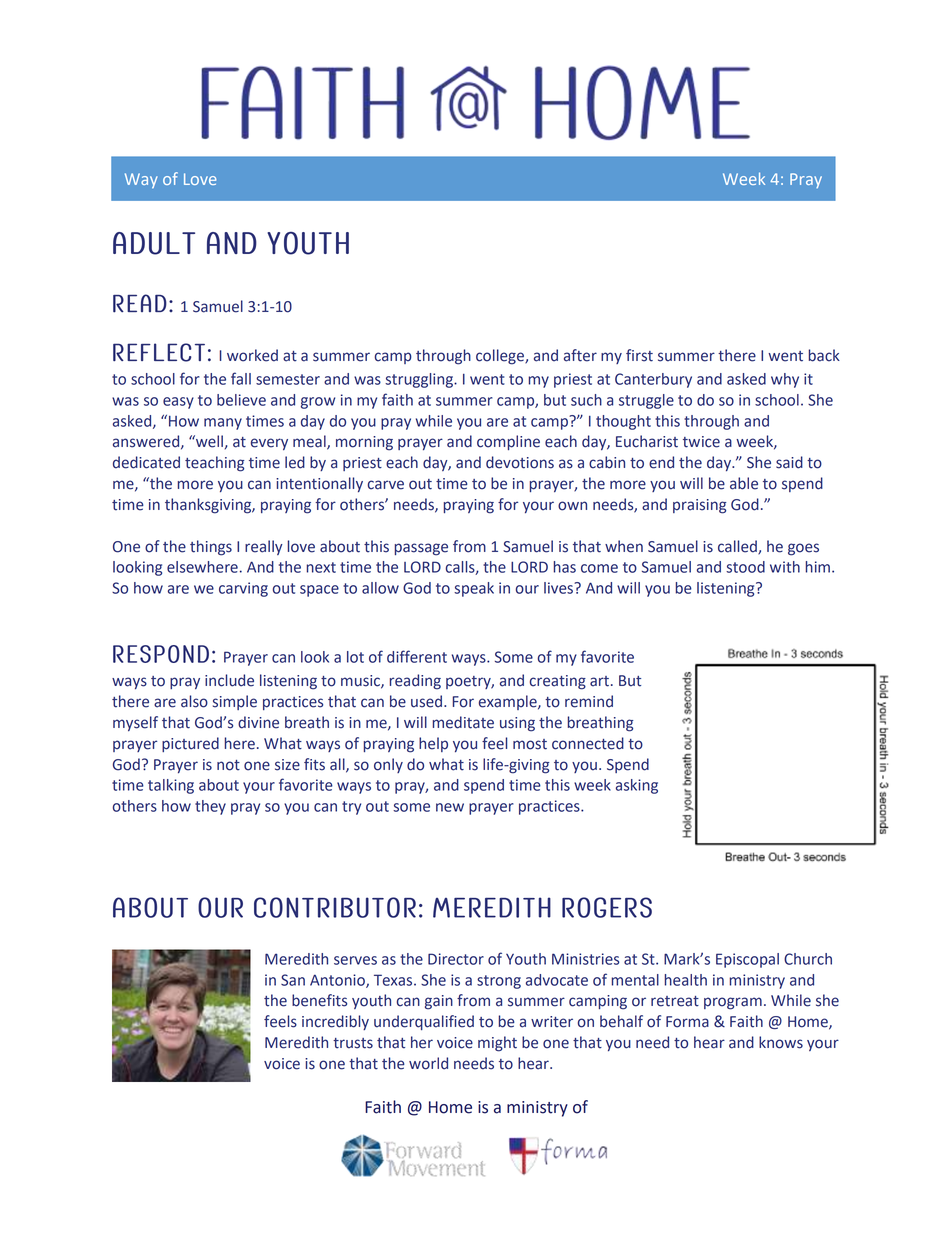  I want to click on knows, so click(781, 1042).
